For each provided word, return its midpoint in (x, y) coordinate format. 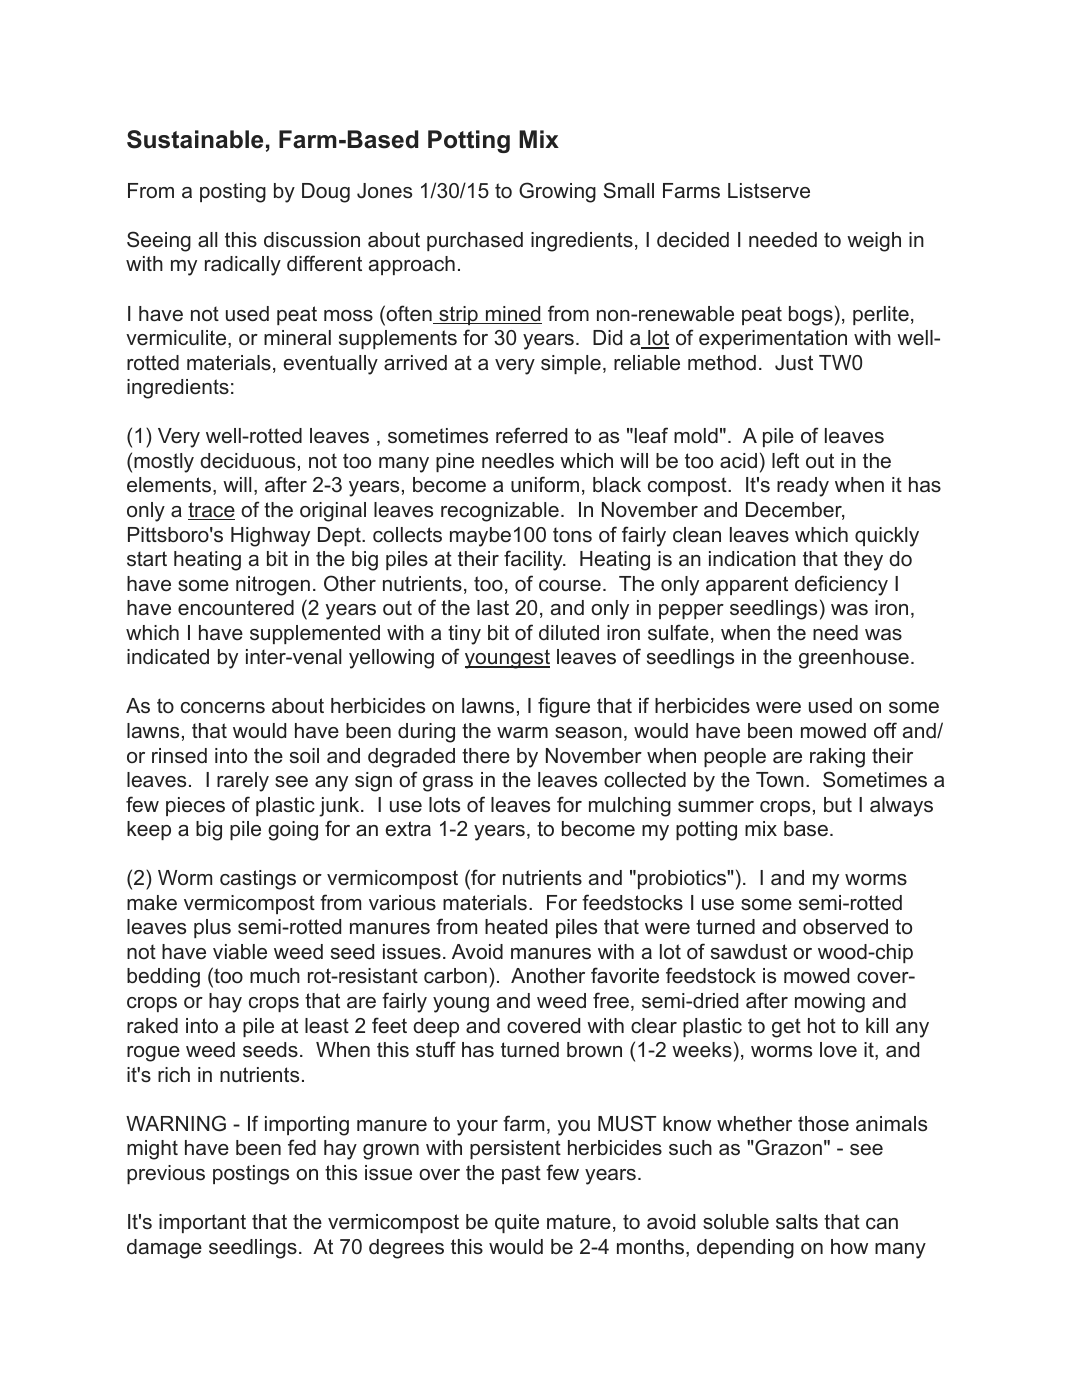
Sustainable (195, 139)
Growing (557, 192)
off (885, 730)
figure (564, 707)
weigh (874, 242)
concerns (223, 708)
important (202, 1223)
